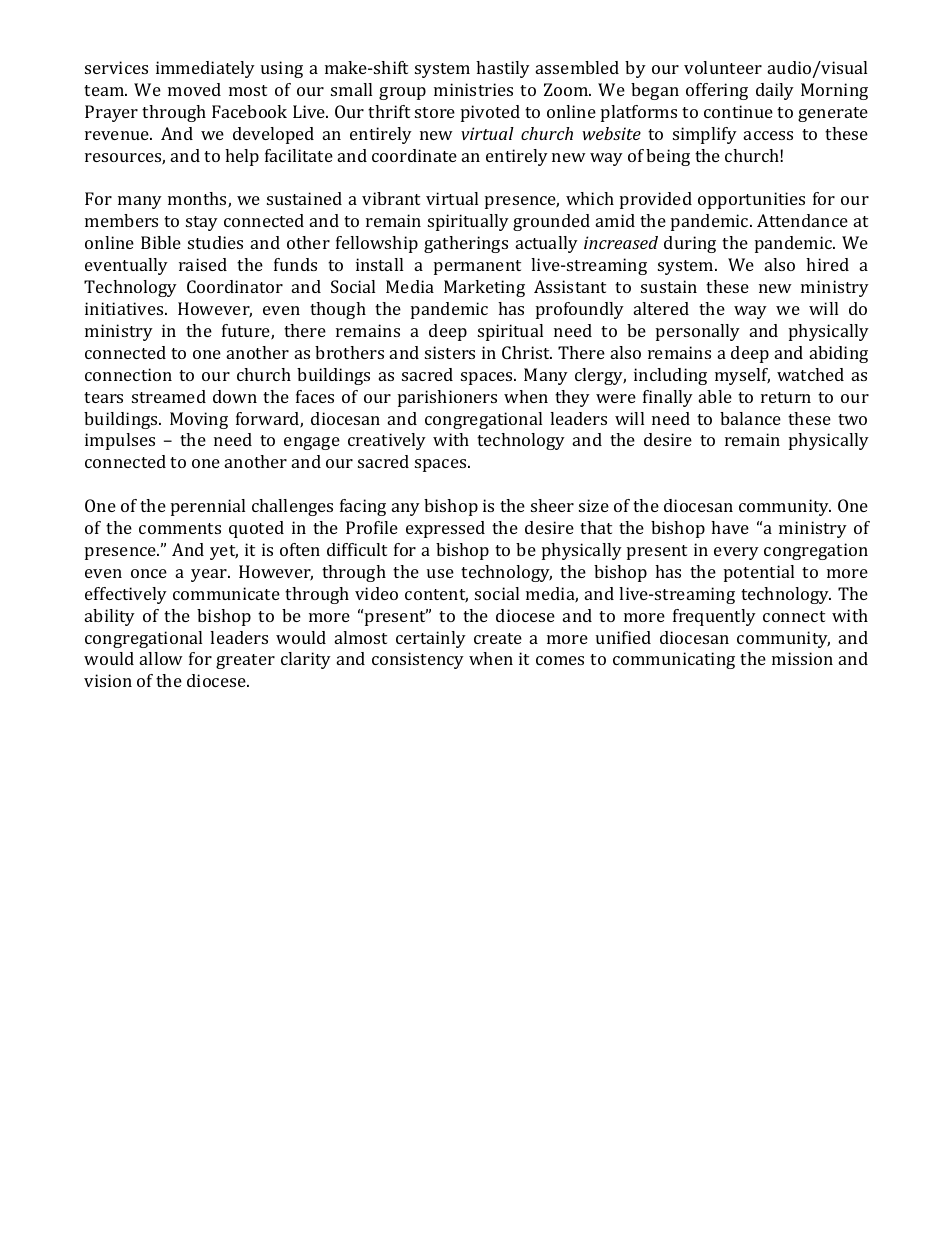 This screenshot has width=952, height=1233. Describe the element at coordinates (194, 89) in the screenshot. I see `moved` at that location.
